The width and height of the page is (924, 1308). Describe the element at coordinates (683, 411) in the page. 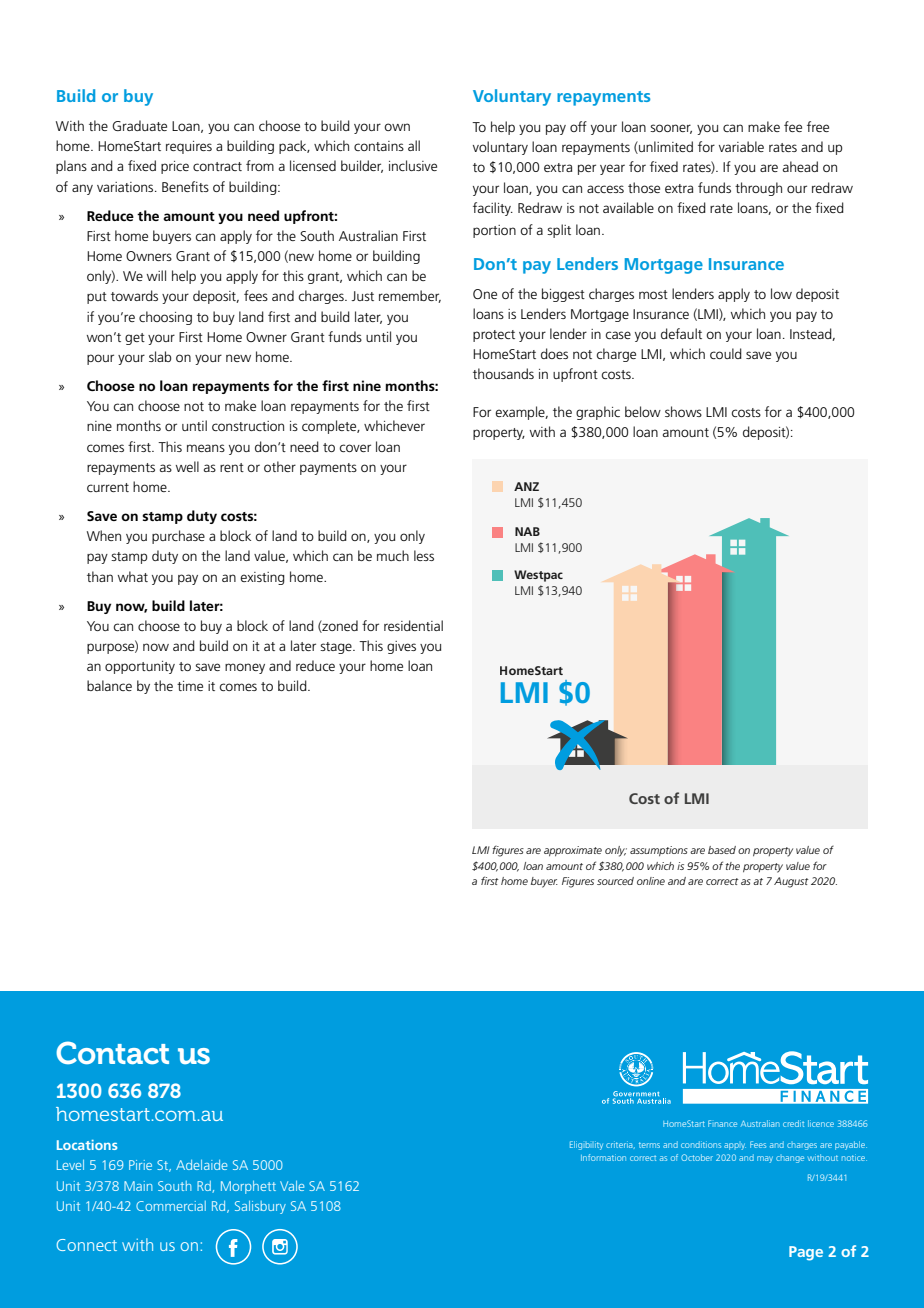

I see `shows` at that location.
